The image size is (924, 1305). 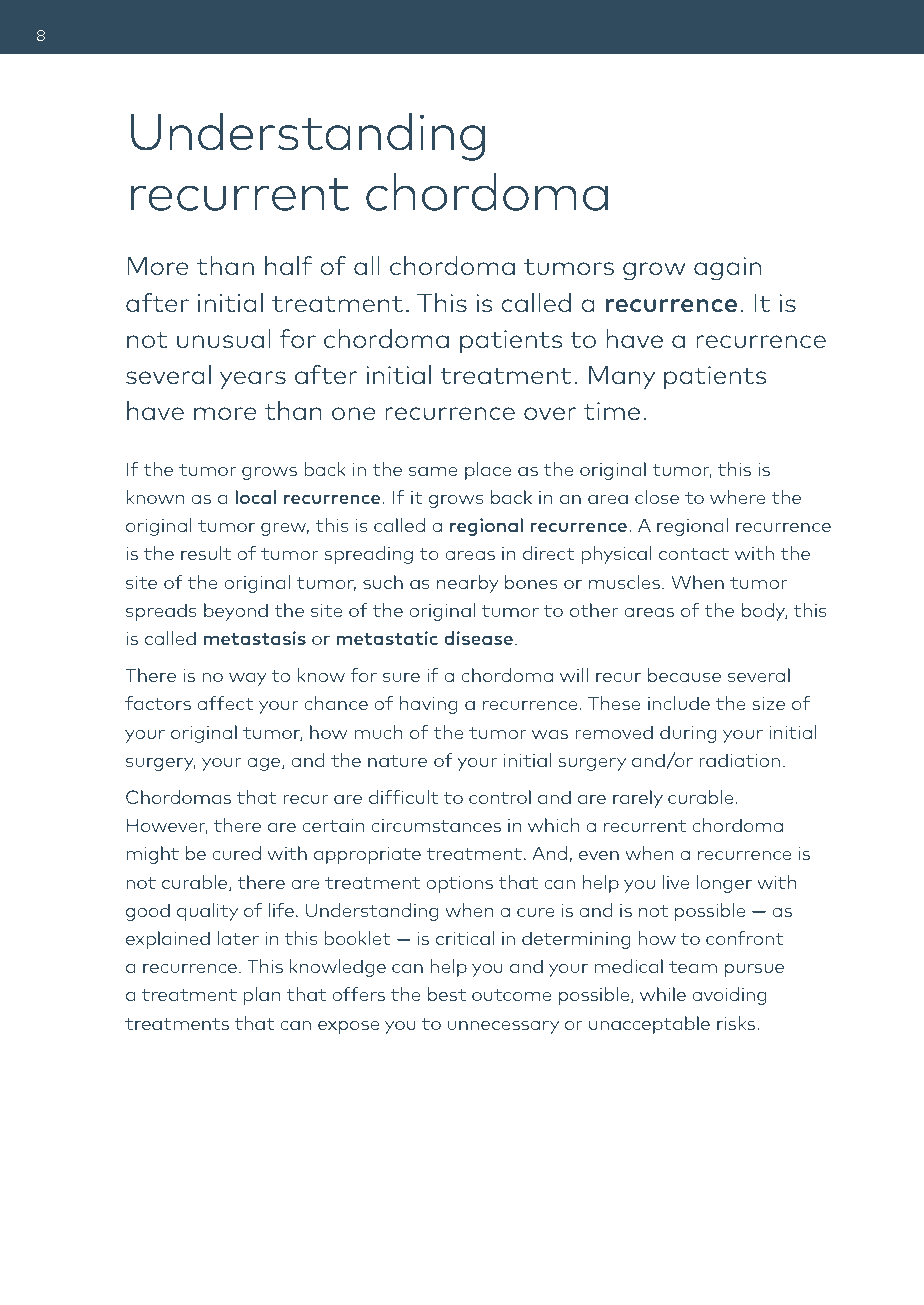 What do you see at coordinates (255, 638) in the screenshot?
I see `metastasis` at bounding box center [255, 638].
